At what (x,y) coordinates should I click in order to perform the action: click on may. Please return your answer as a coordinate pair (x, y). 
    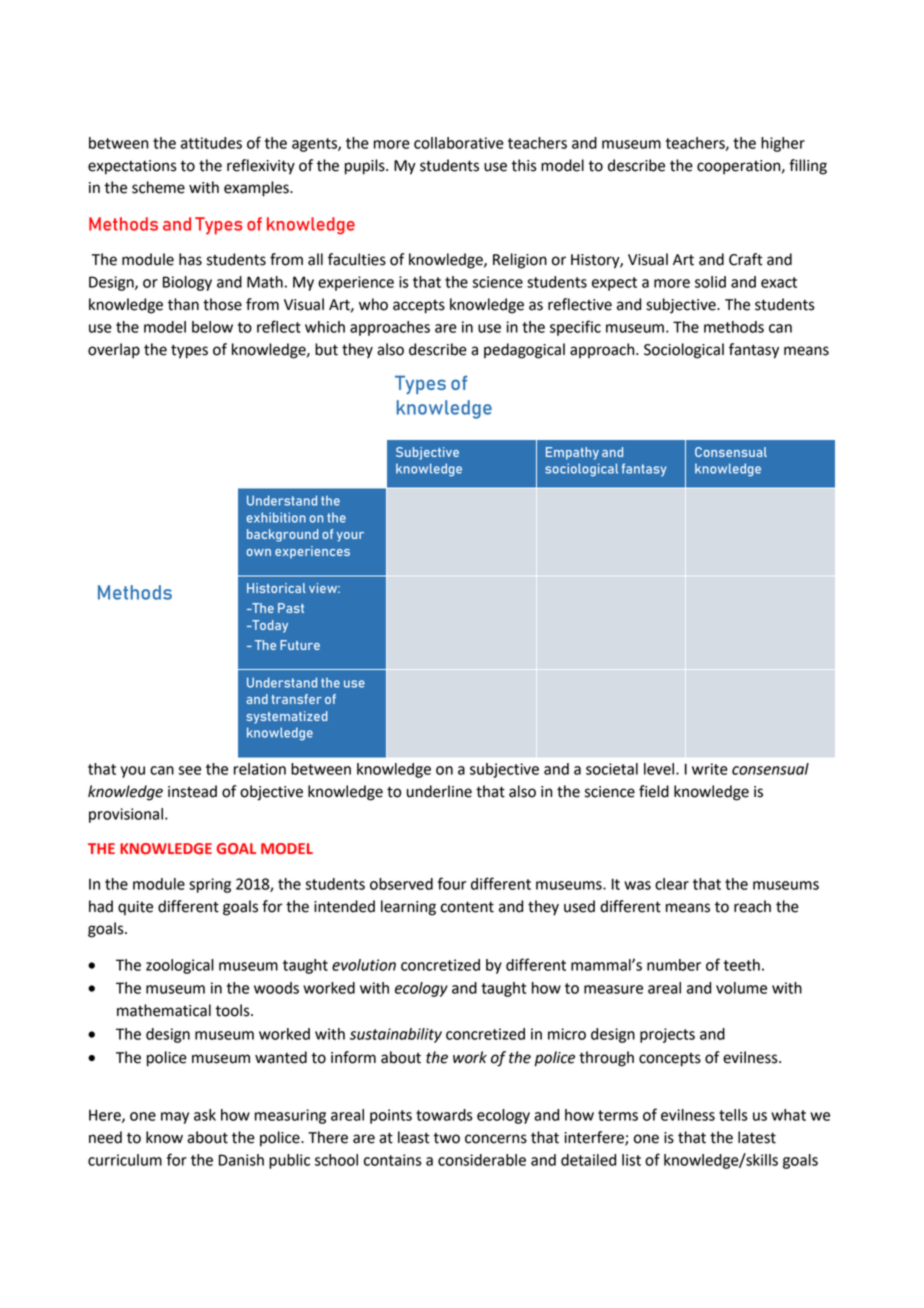
    Looking at the image, I should click on (175, 1118).
